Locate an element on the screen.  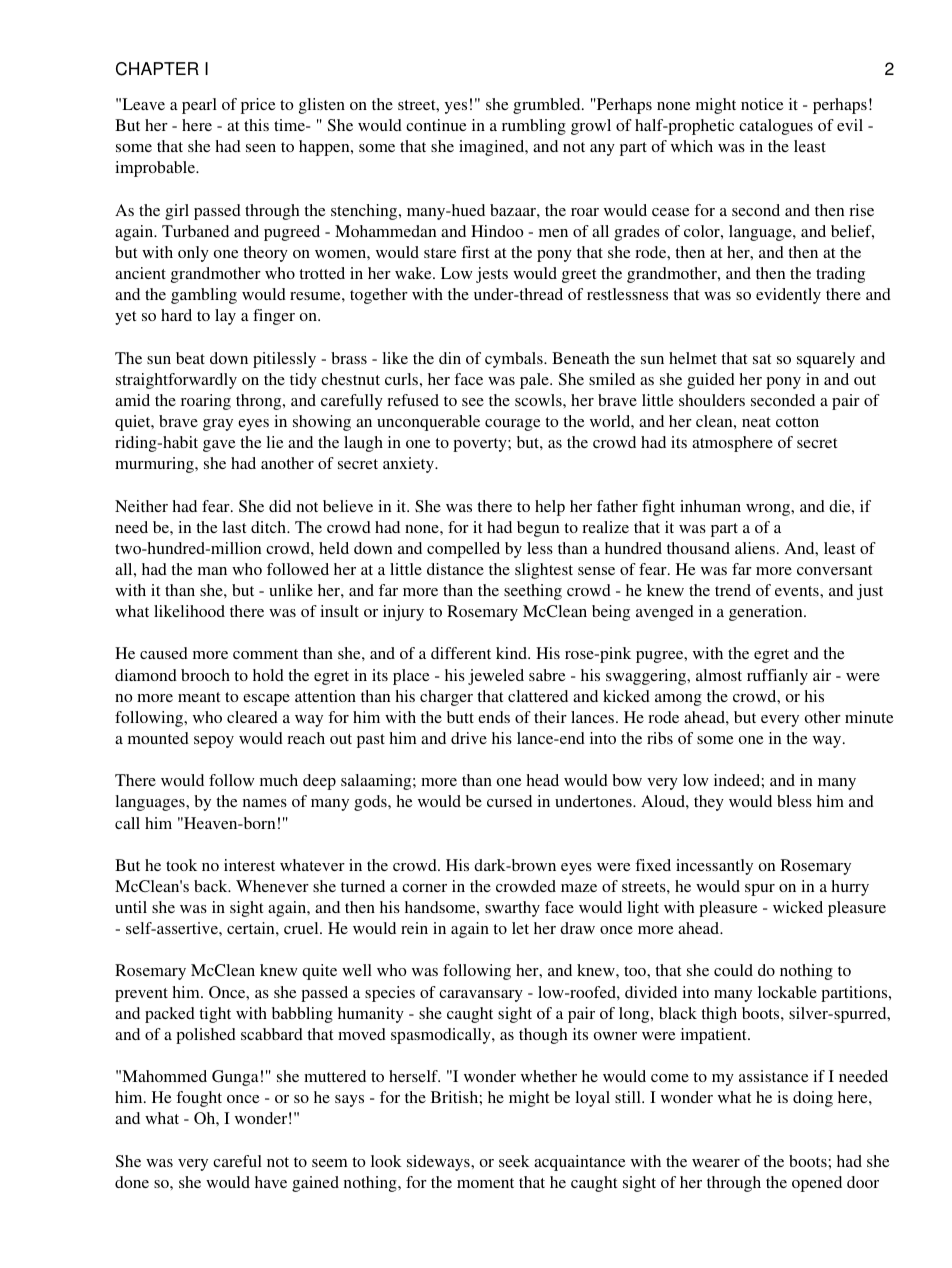
caused is located at coordinates (164, 653).
